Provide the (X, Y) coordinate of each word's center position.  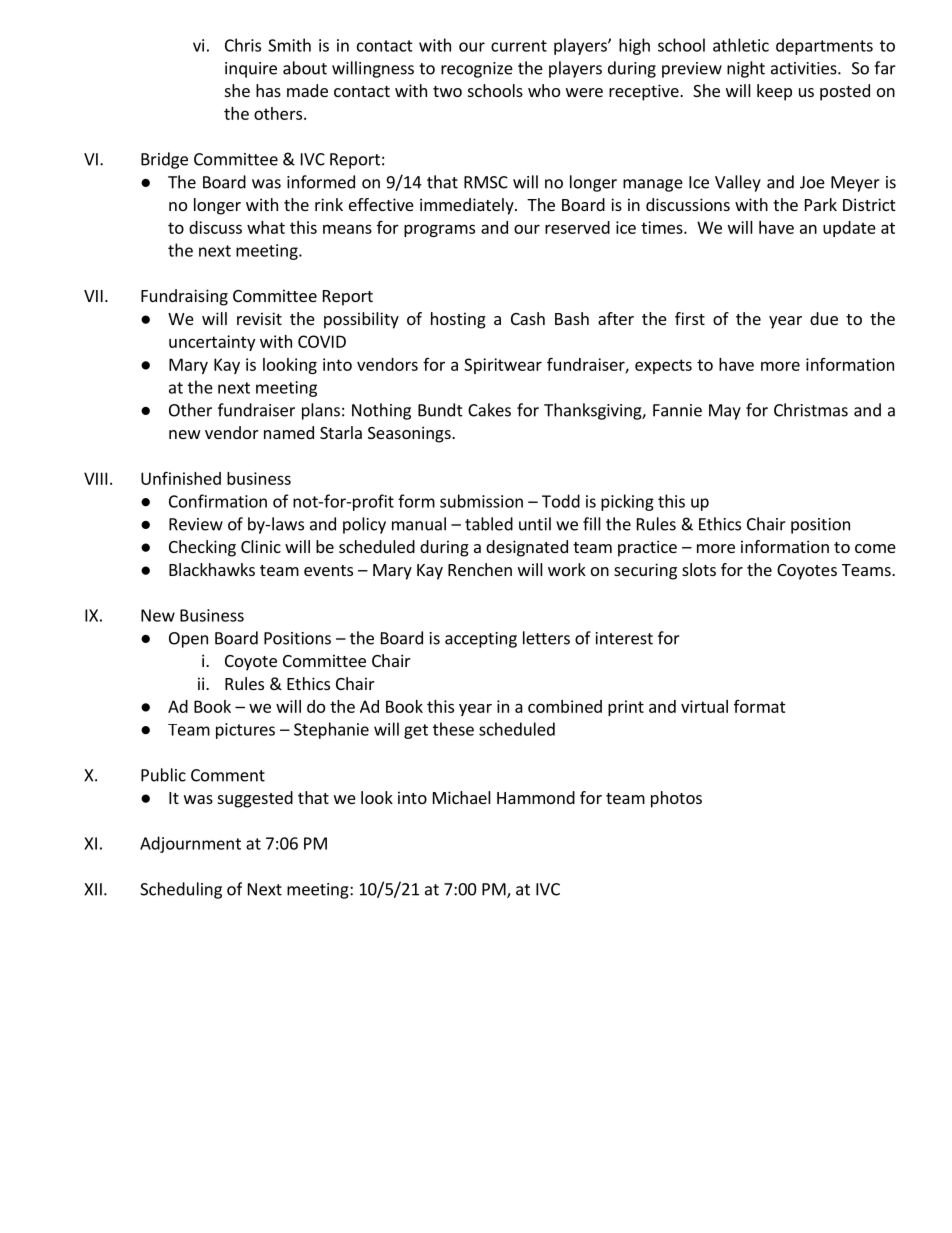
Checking (202, 548)
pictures (245, 731)
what (266, 227)
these (453, 729)
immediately (468, 206)
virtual (704, 706)
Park (821, 204)
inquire (251, 70)
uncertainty (212, 343)
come (875, 548)
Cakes (489, 410)
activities (805, 68)
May (725, 412)
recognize (477, 70)
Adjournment (190, 844)
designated (527, 548)
